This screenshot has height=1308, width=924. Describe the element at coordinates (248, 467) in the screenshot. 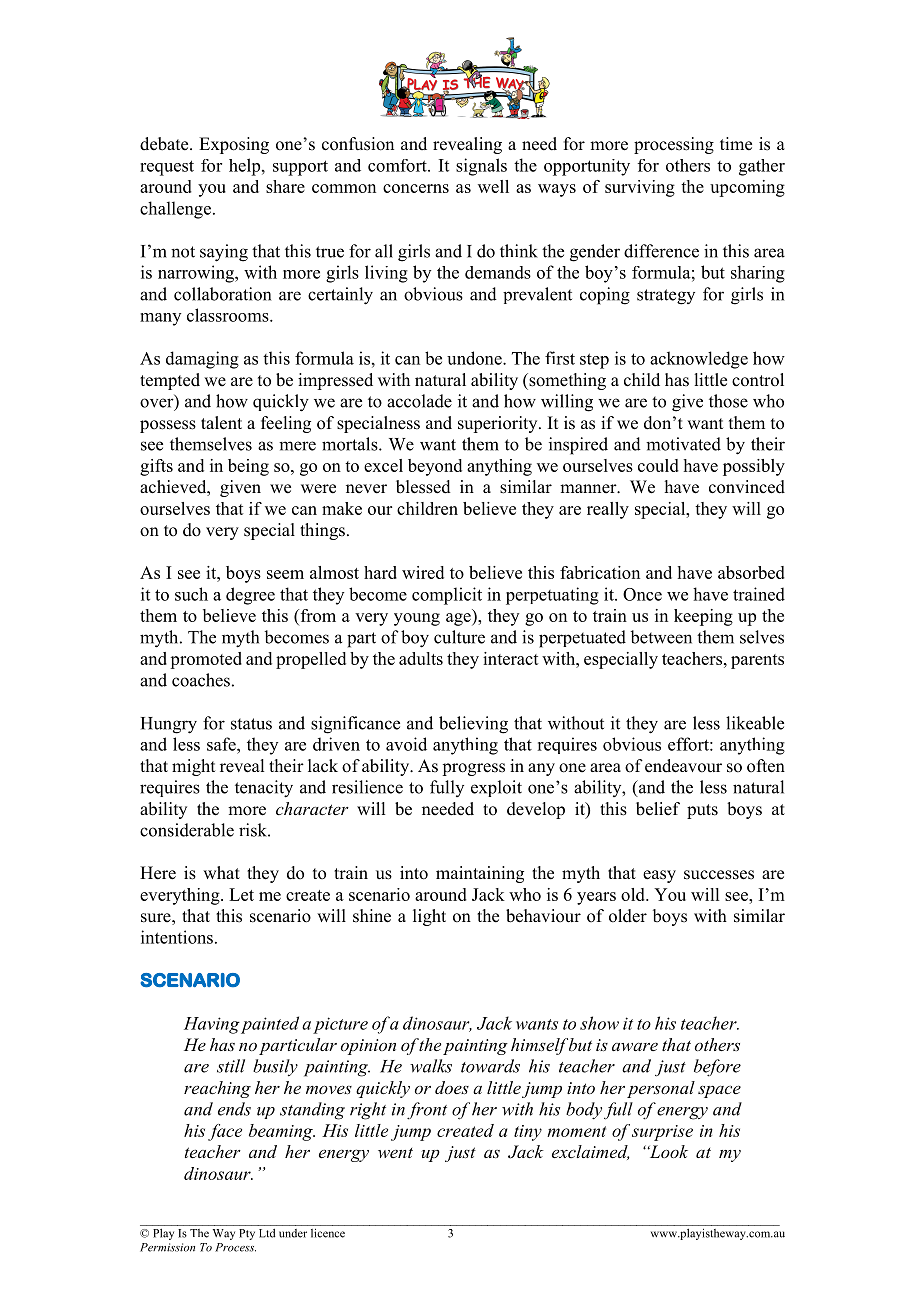

I see `being` at that location.
